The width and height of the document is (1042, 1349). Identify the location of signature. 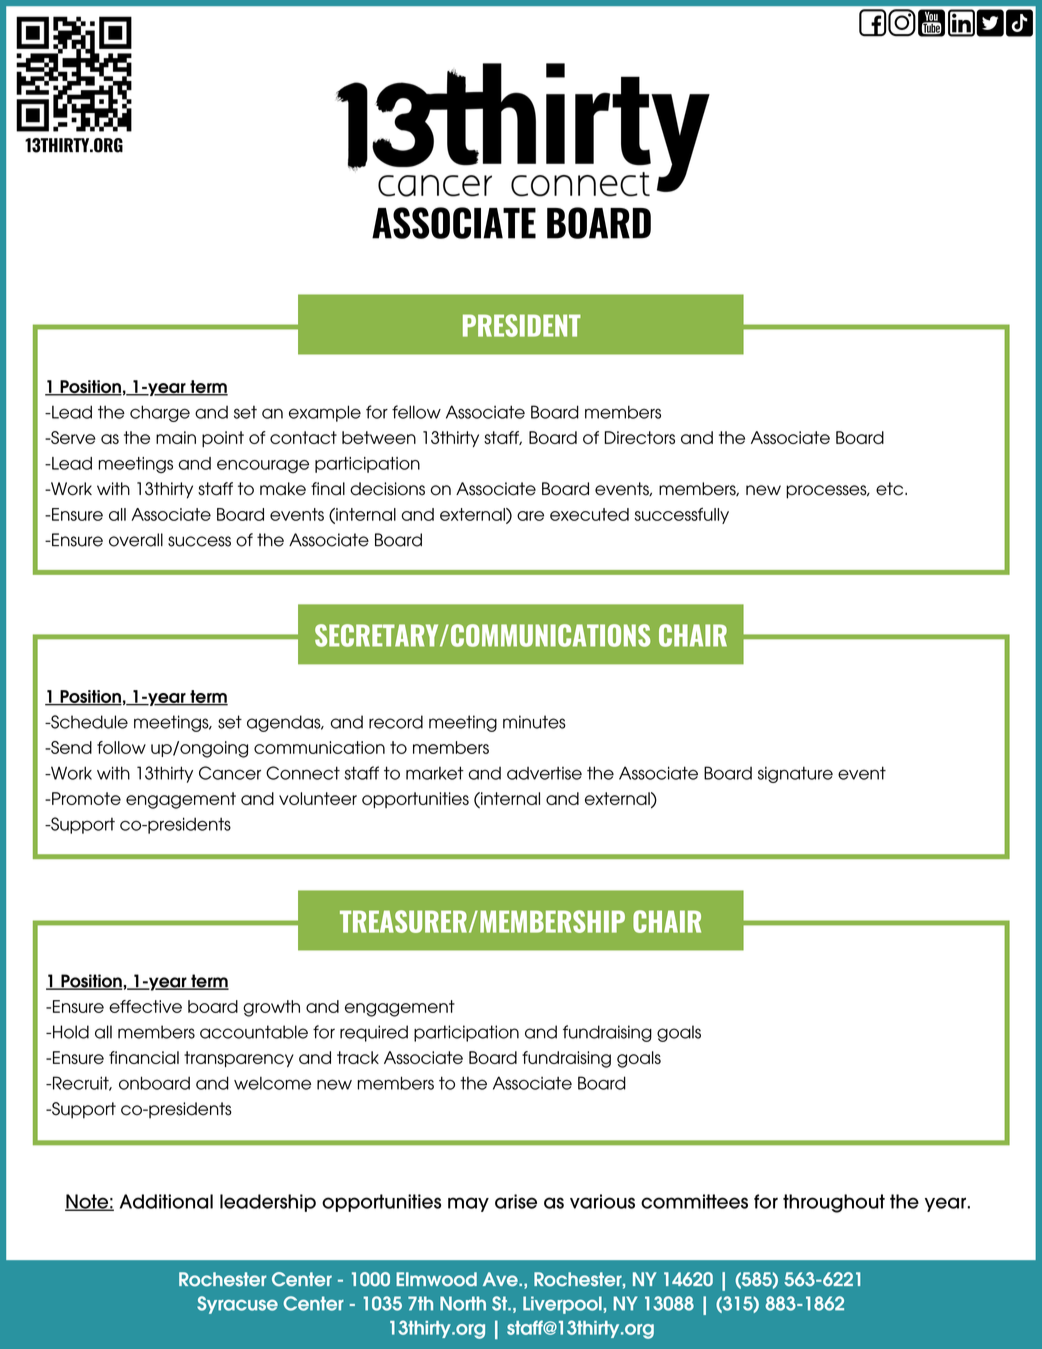
(795, 774).
